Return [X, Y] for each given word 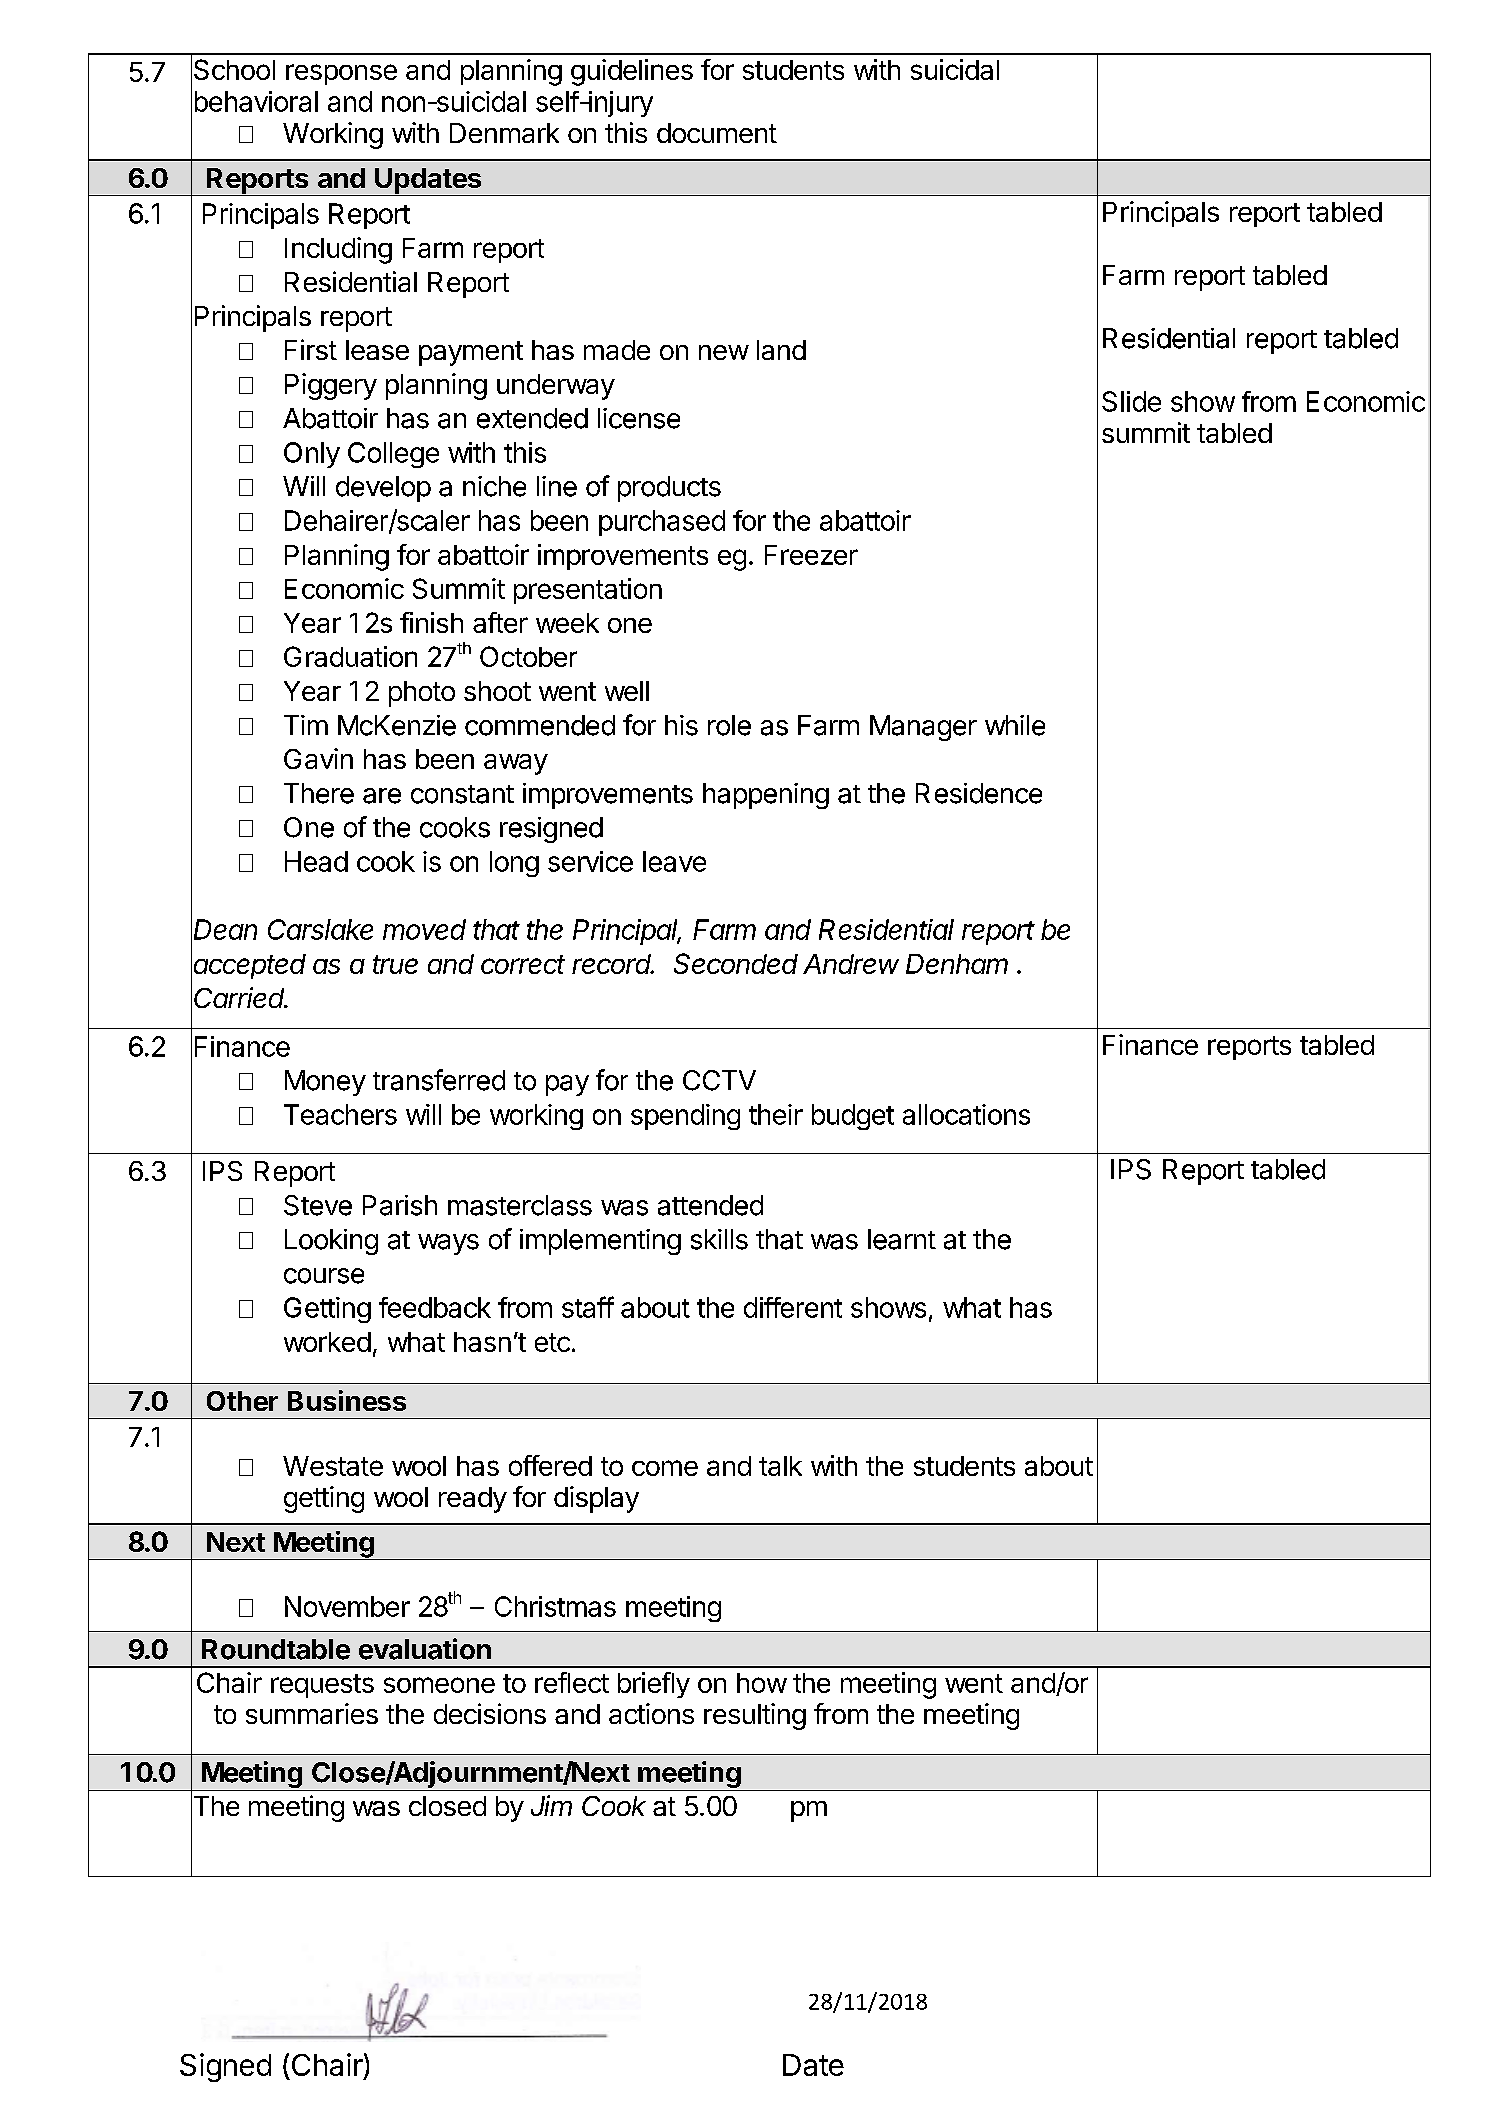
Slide [1131, 401]
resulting [755, 1716]
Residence [979, 793]
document [717, 133]
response [341, 74]
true [395, 964]
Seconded [736, 963]
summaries [312, 1713]
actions [651, 1713]
